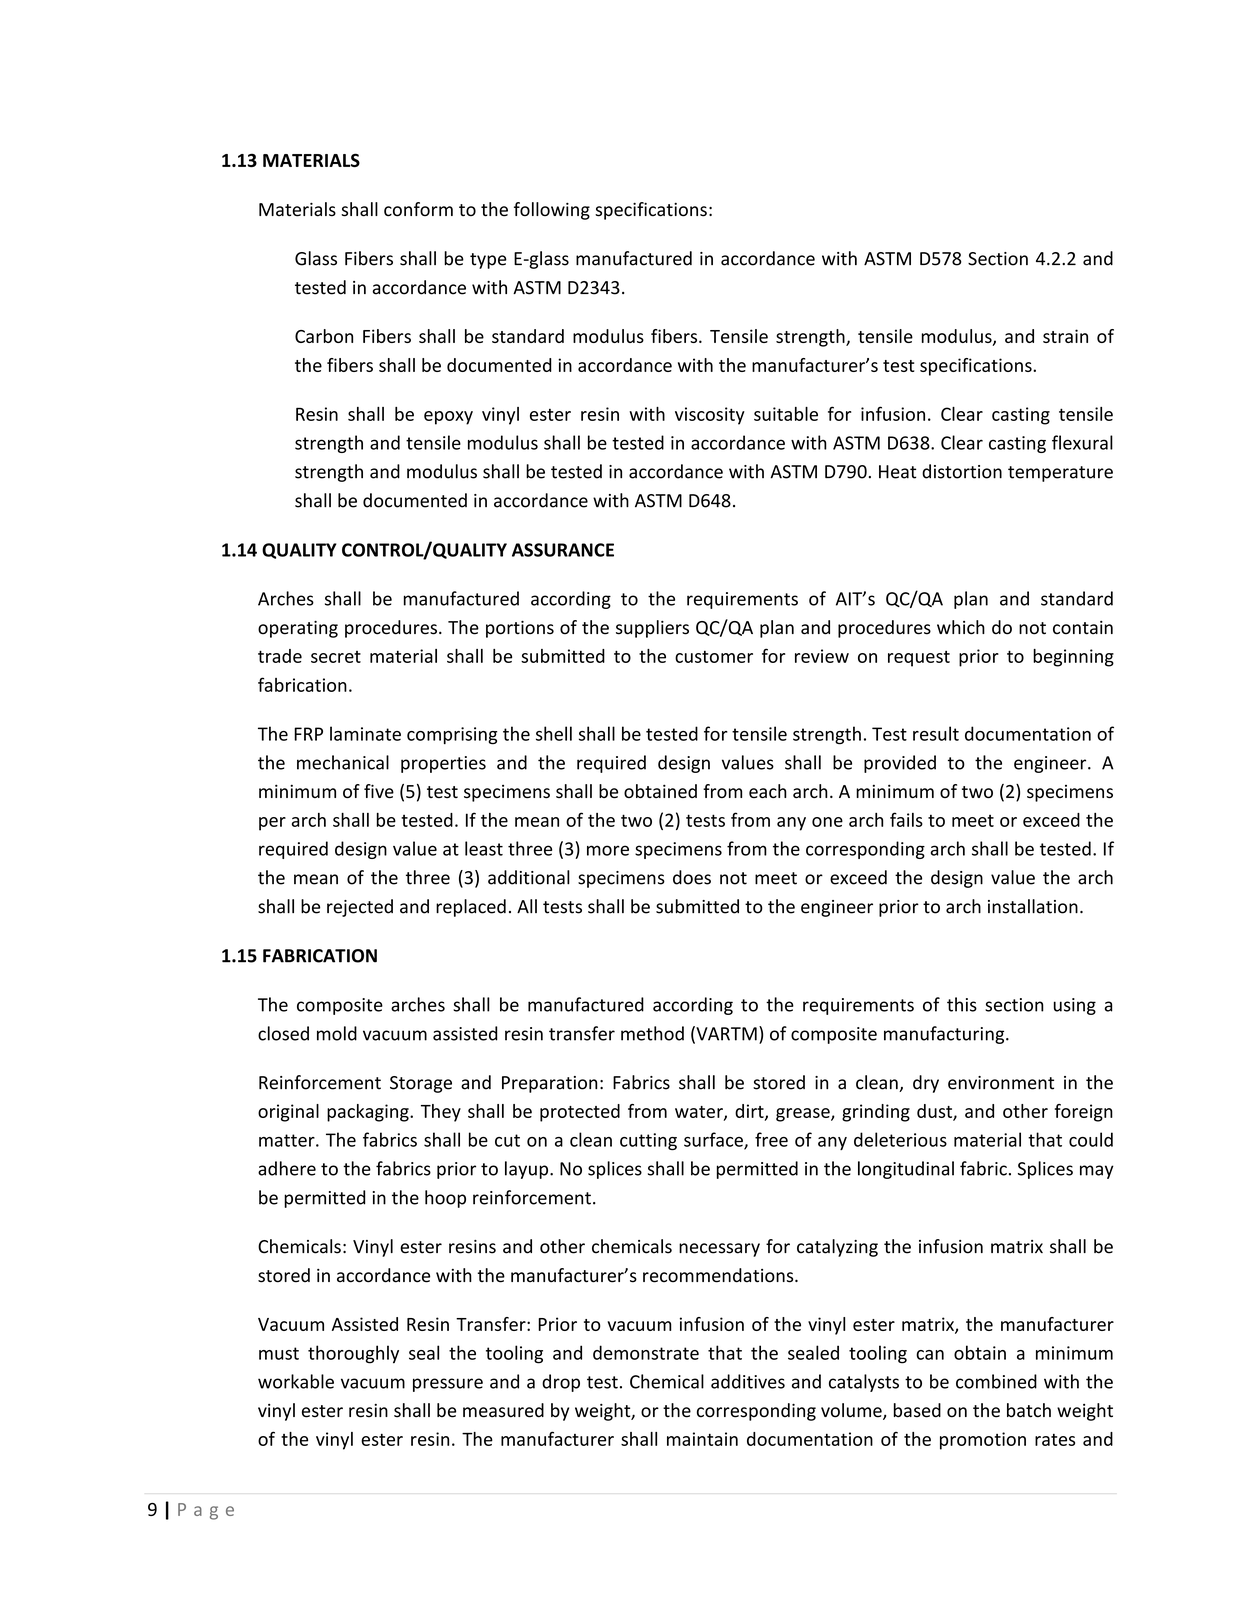 The height and width of the screenshot is (1620, 1252). What do you see at coordinates (337, 1033) in the screenshot?
I see `mold` at bounding box center [337, 1033].
